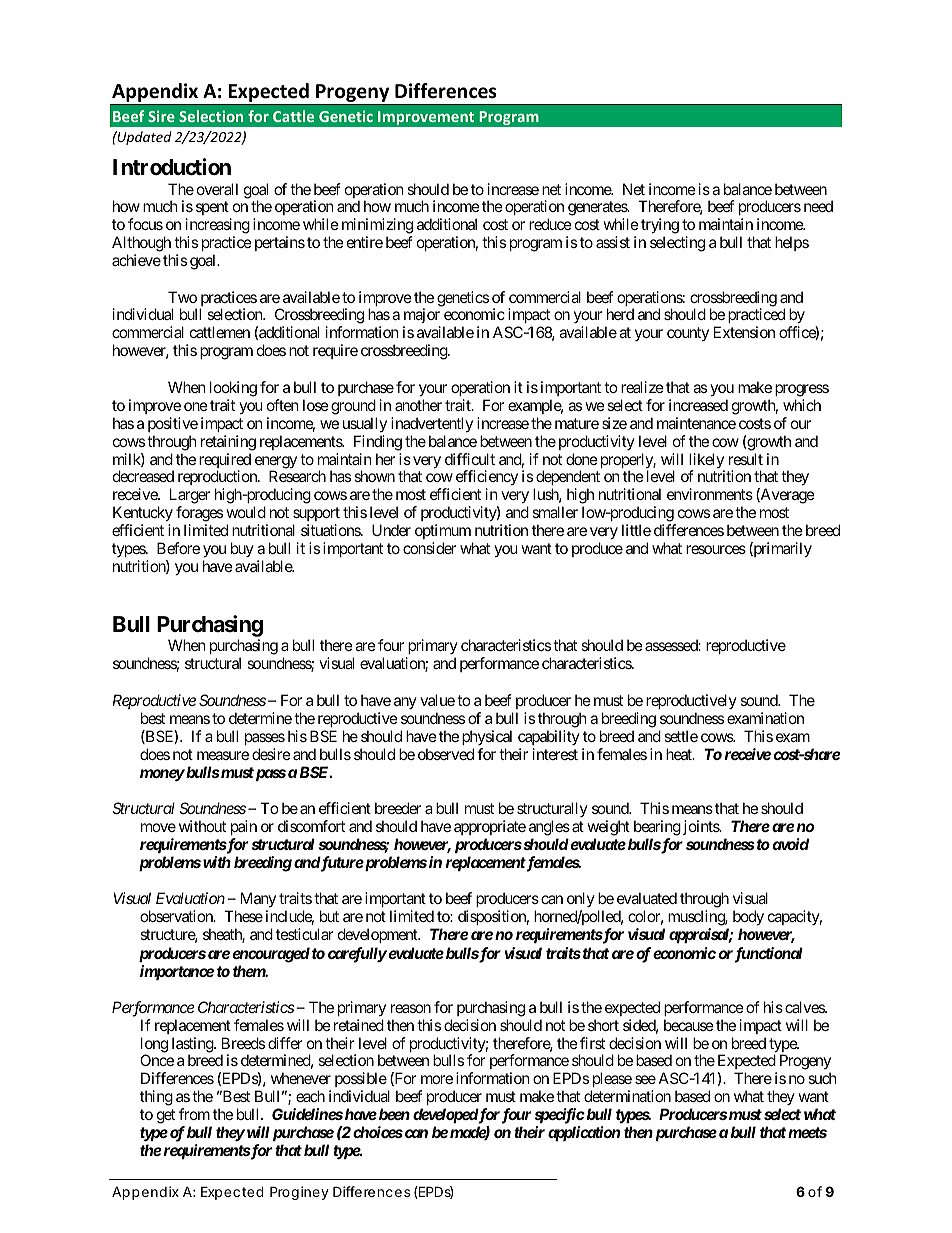 This screenshot has width=952, height=1233. I want to click on reproduction, so click(218, 479).
